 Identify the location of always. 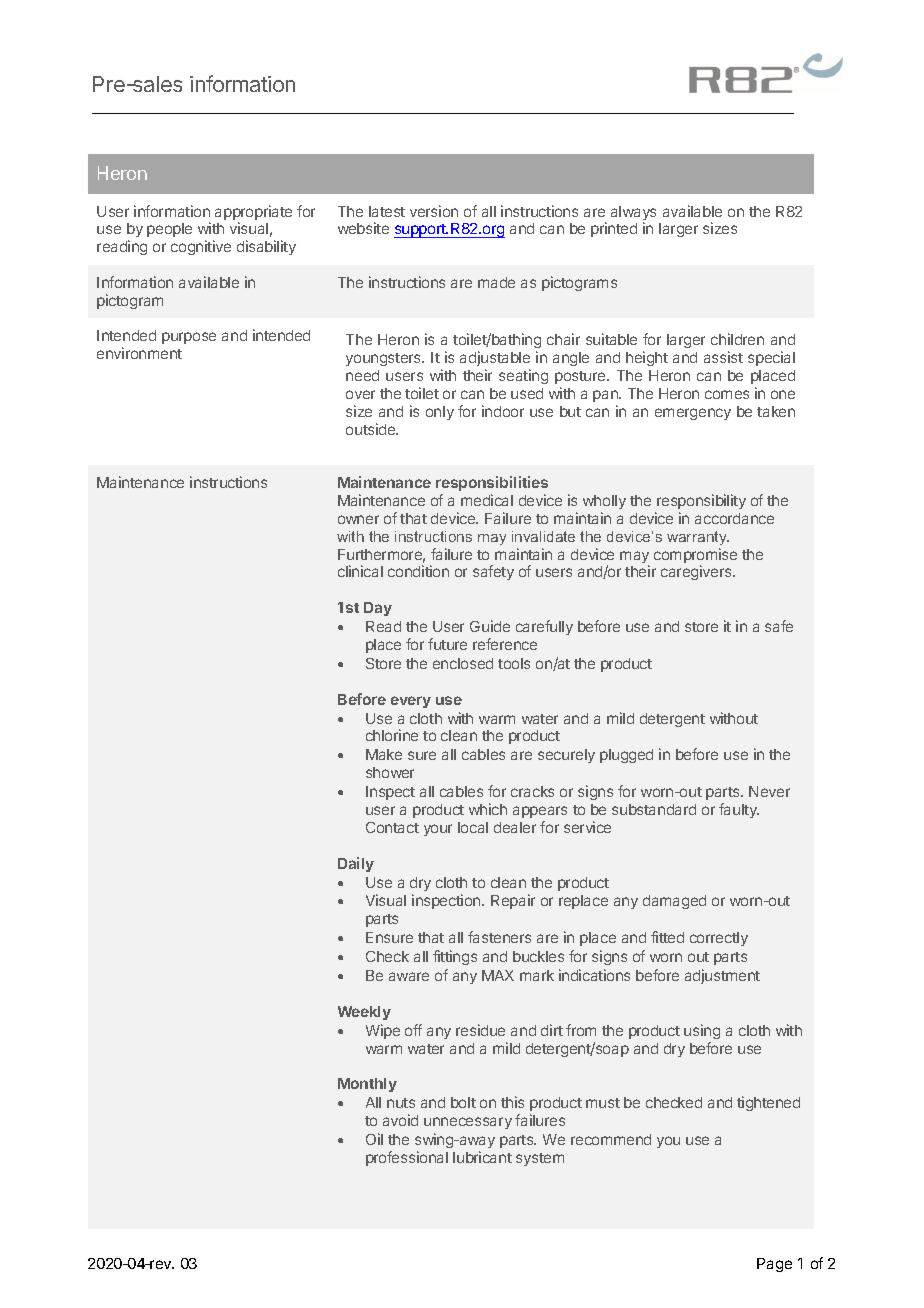
(633, 214).
